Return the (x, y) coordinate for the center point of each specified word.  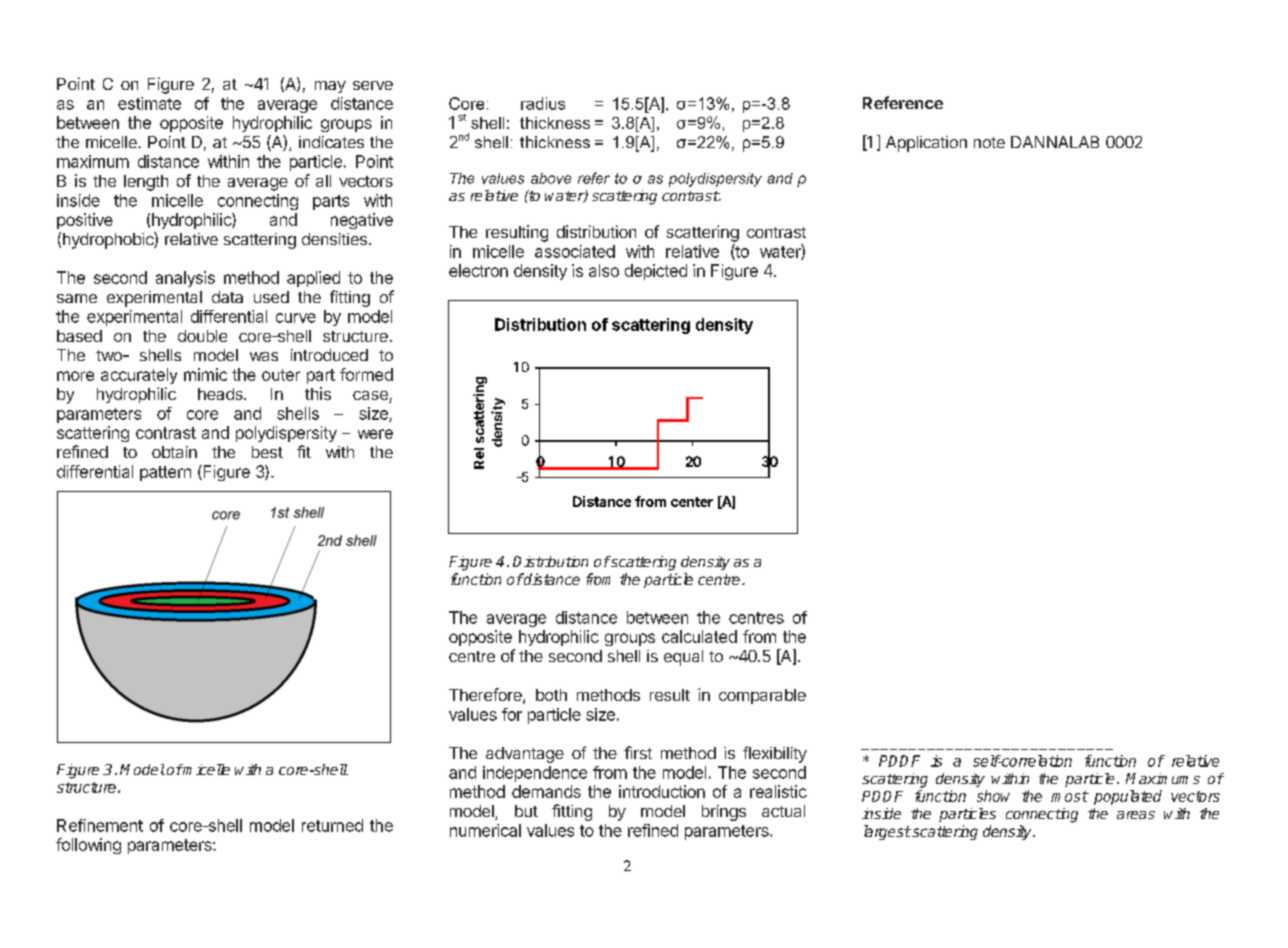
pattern (165, 473)
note (989, 142)
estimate (149, 103)
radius (543, 103)
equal (683, 658)
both (551, 695)
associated (575, 251)
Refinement (100, 825)
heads (221, 394)
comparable (762, 696)
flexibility (775, 754)
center (692, 502)
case (371, 397)
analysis (185, 279)
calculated (699, 636)
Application (926, 144)
